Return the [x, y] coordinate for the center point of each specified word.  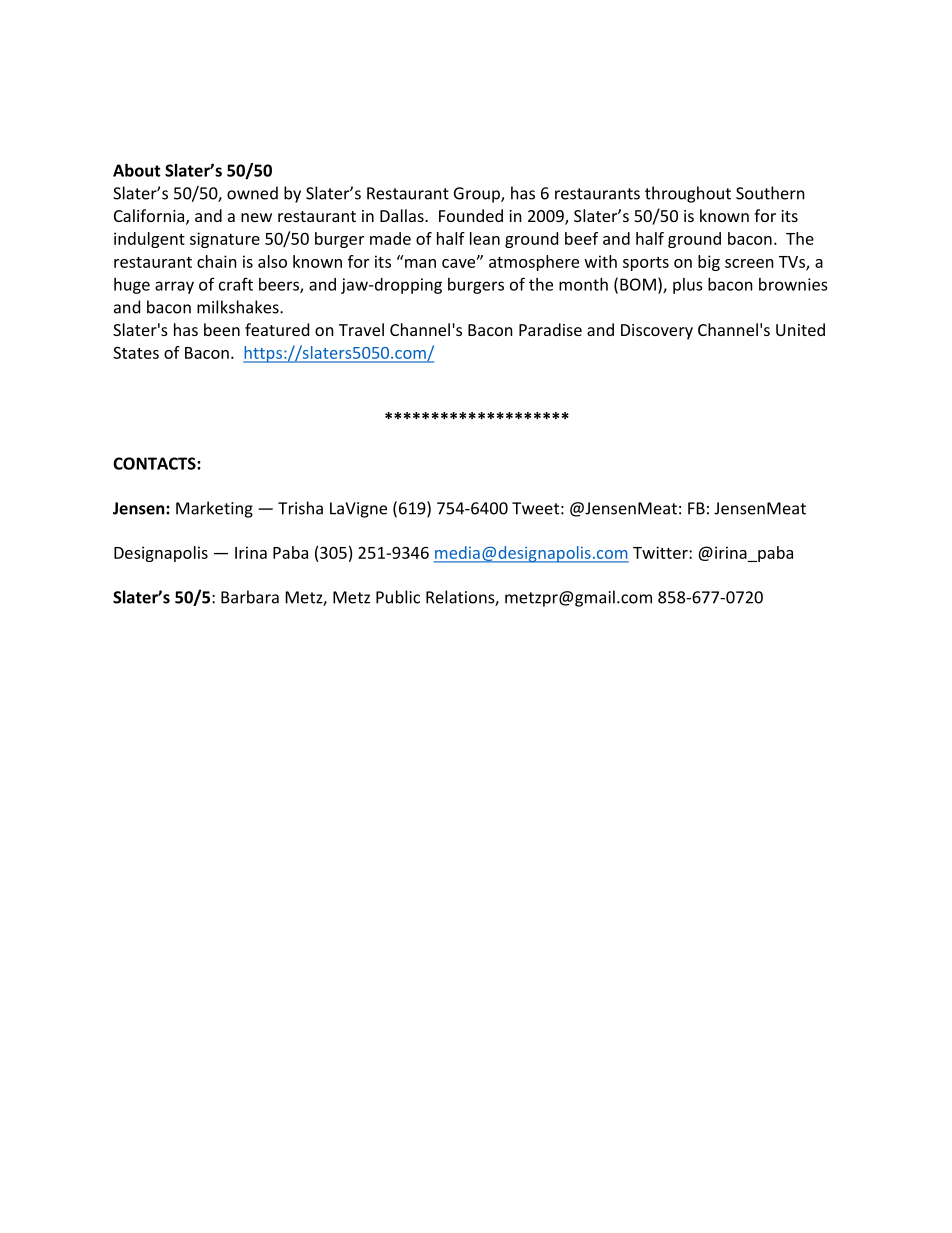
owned [252, 193]
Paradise [550, 329]
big [709, 263]
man [420, 263]
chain [217, 261]
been [222, 329]
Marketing [214, 509]
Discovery [657, 332]
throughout [688, 194]
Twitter [661, 552]
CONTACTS [155, 463]
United [800, 329]
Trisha [300, 508]
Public [398, 597]
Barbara [250, 597]
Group [478, 195]
